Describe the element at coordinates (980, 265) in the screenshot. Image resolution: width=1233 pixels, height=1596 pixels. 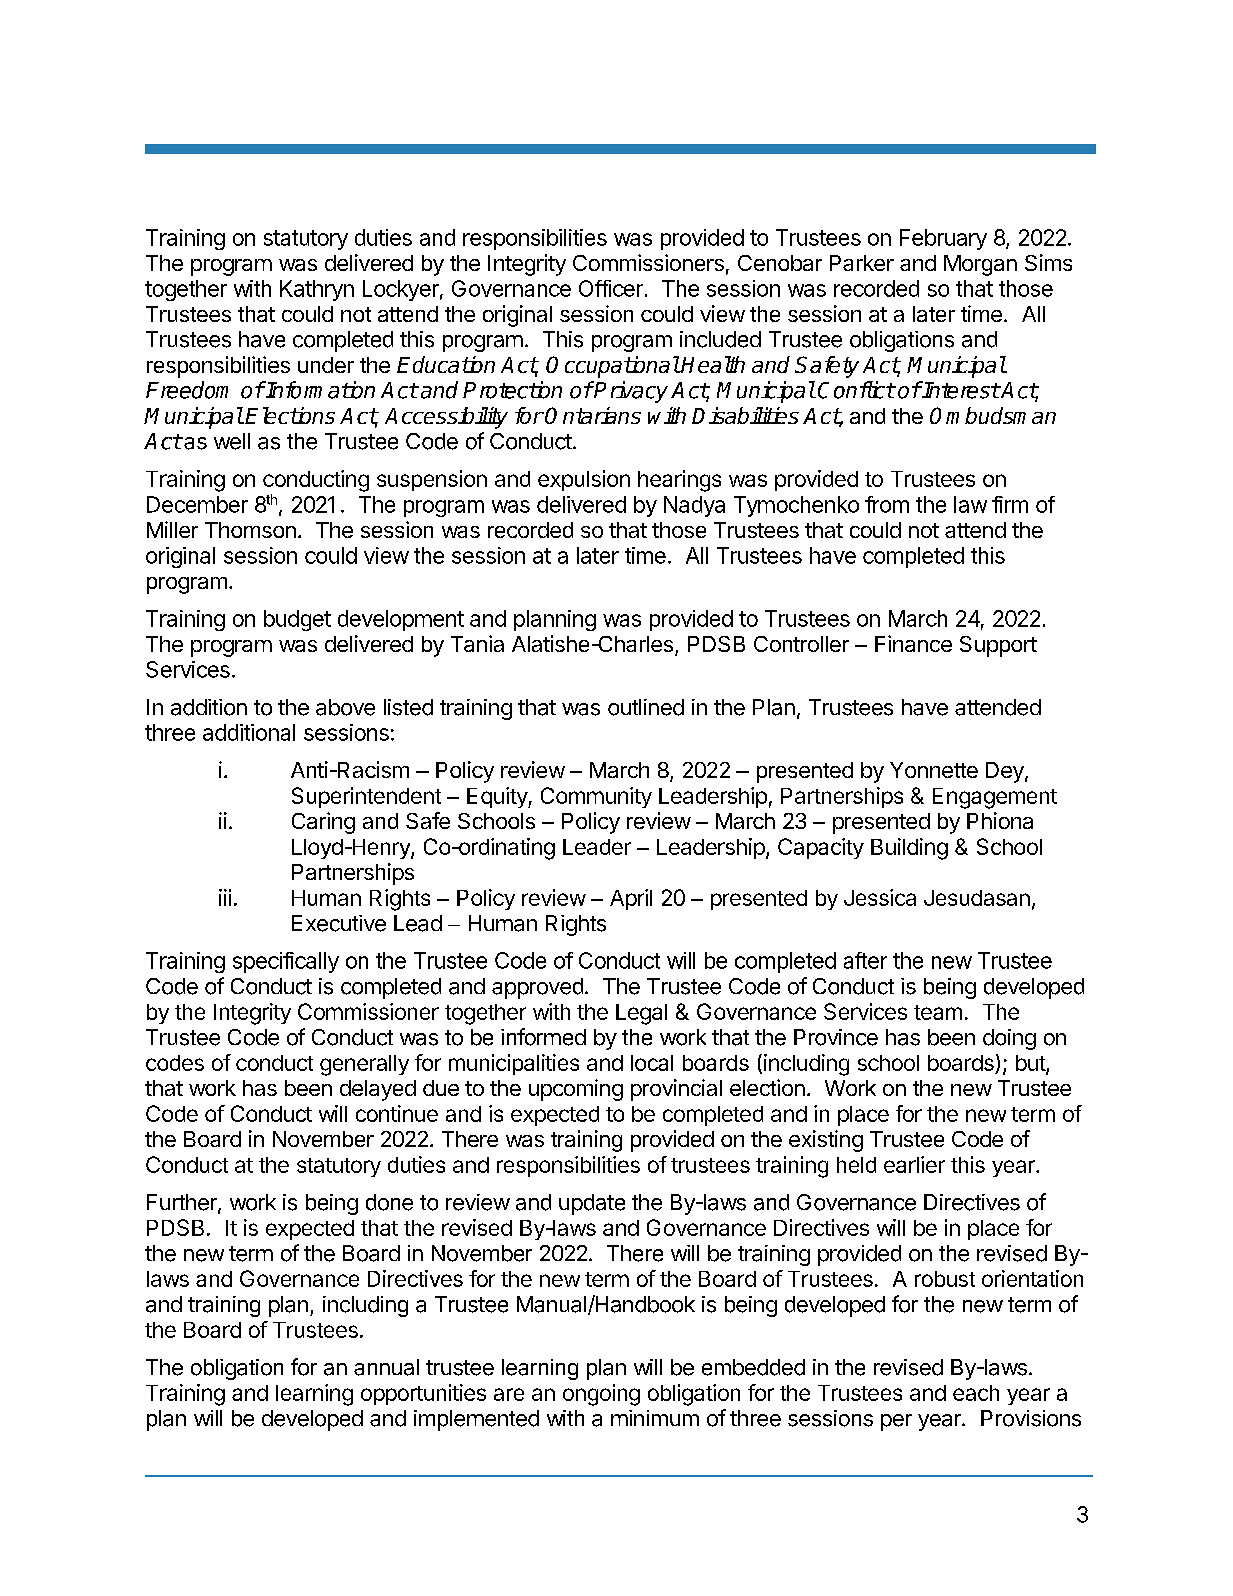
I see `Morgan` at that location.
